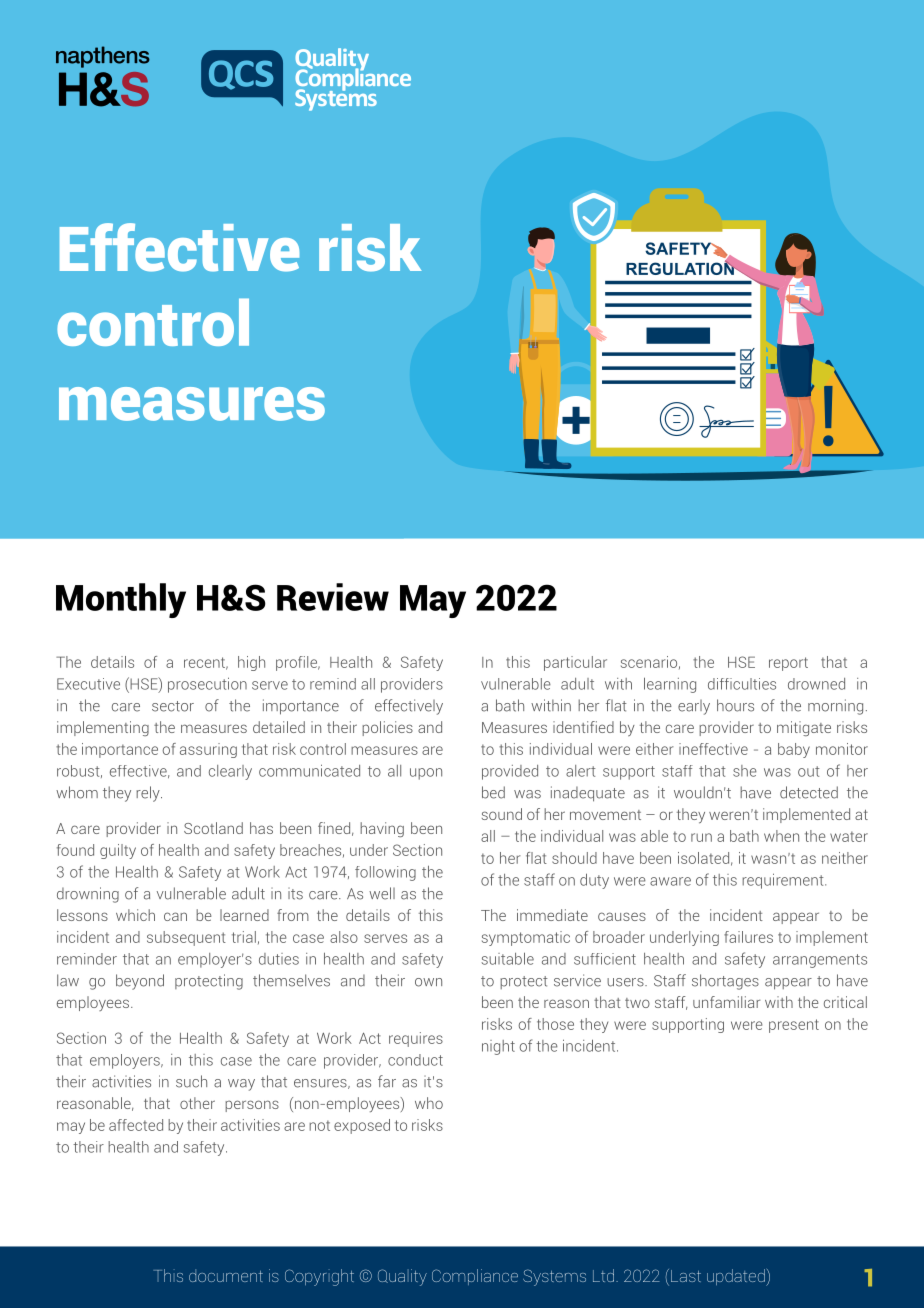 The image size is (924, 1308). What do you see at coordinates (191, 1081) in the page?
I see `such` at bounding box center [191, 1081].
